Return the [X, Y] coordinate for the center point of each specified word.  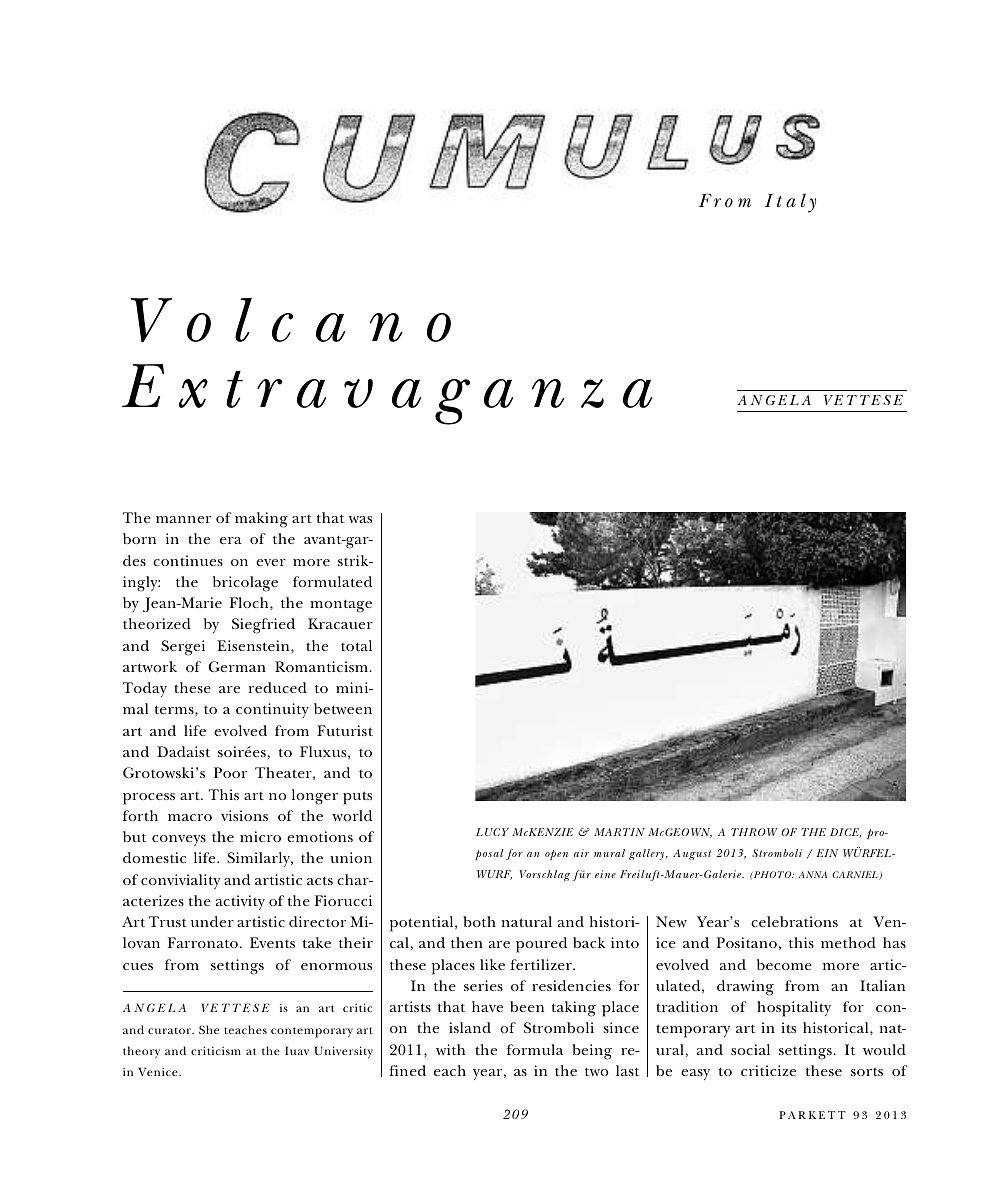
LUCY [492, 832]
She [209, 1029]
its [788, 1027]
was [360, 519]
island [470, 1027]
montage [341, 606]
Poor [230, 772]
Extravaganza [387, 394]
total [356, 645]
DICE [845, 833]
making [261, 520]
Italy [790, 203]
